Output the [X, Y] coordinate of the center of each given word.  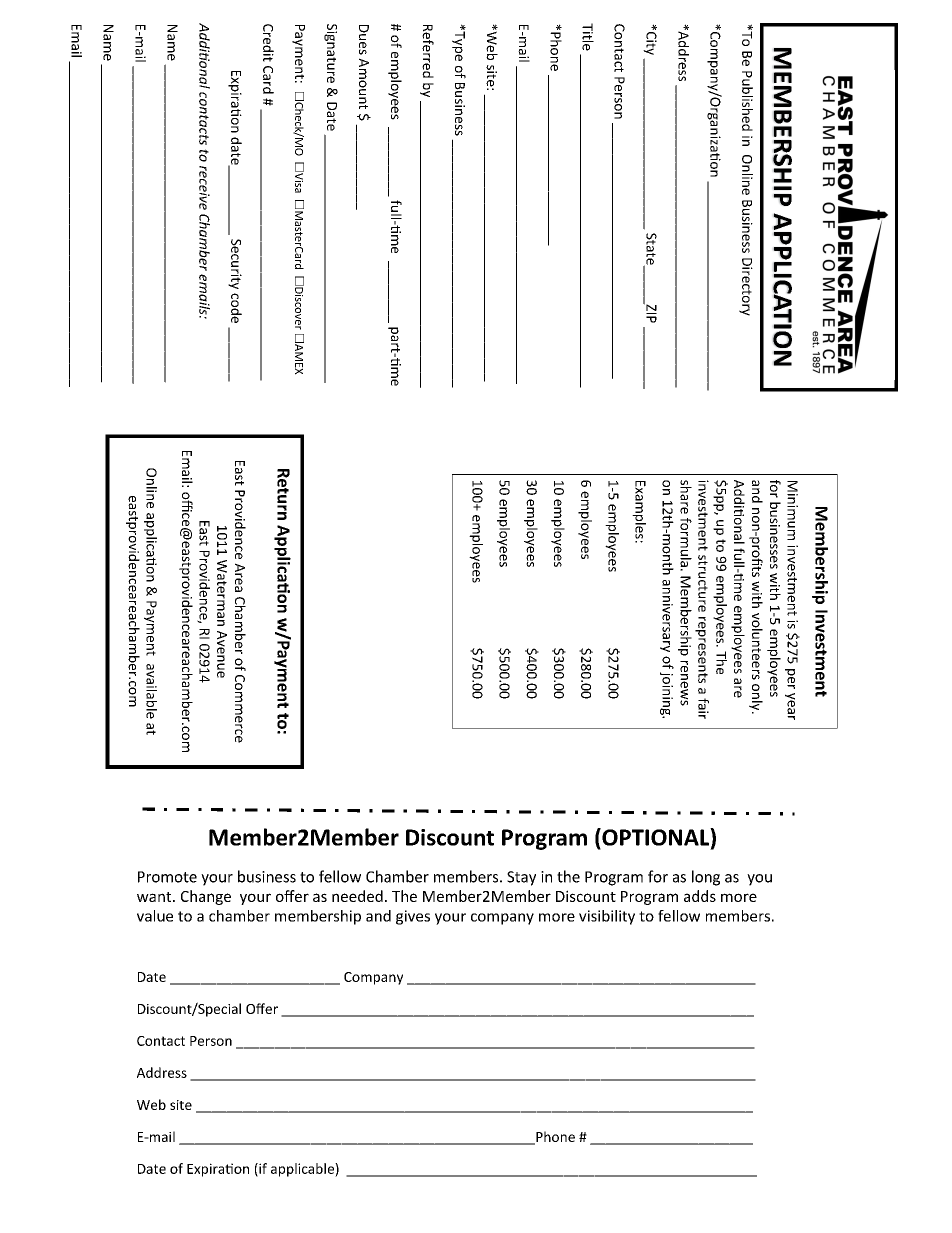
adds [700, 896]
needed [357, 896]
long [706, 878]
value [155, 916]
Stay [521, 878]
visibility [607, 917]
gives [413, 917]
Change [206, 897]
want [155, 897]
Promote [167, 877]
